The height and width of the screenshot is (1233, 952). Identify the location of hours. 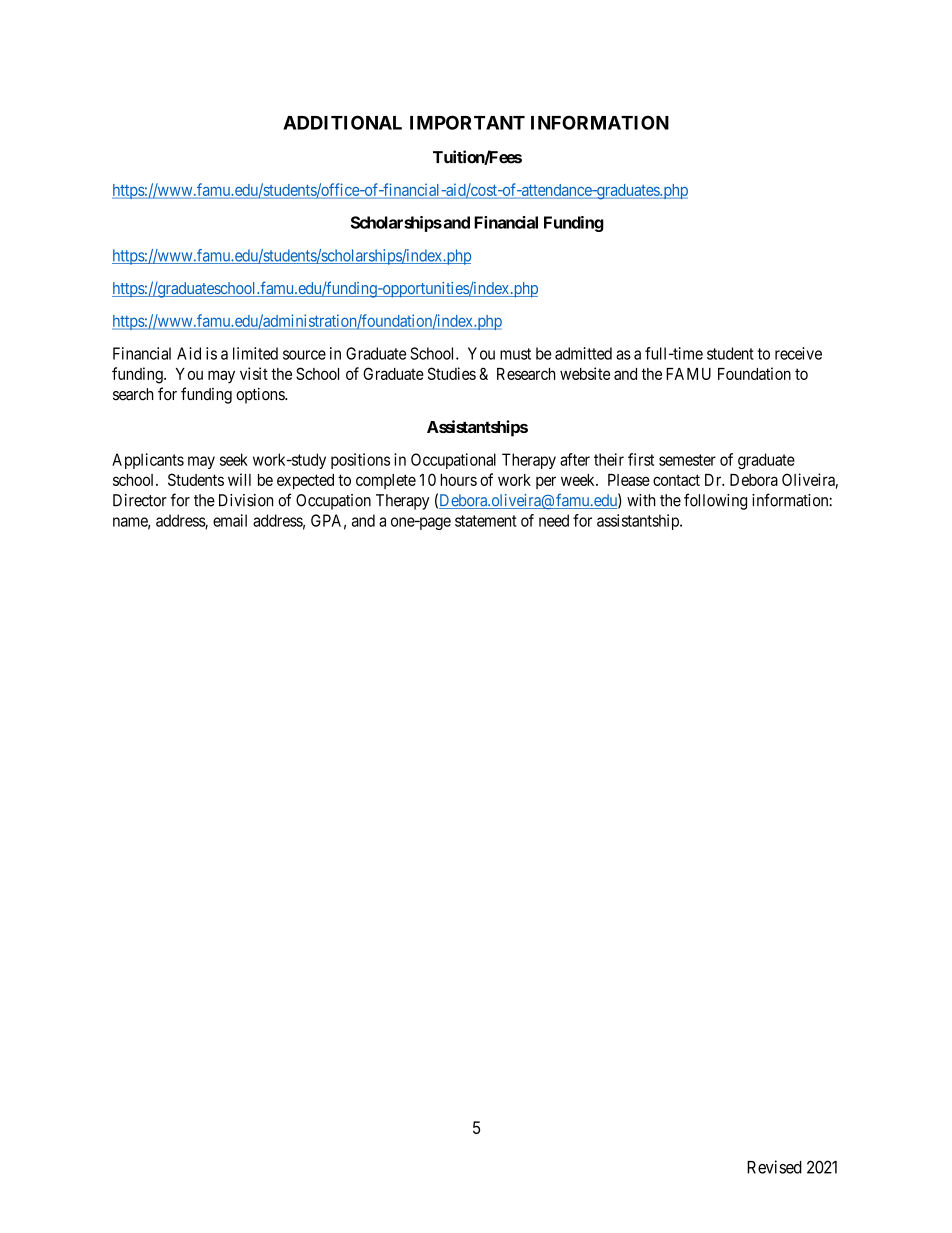
(459, 480).
